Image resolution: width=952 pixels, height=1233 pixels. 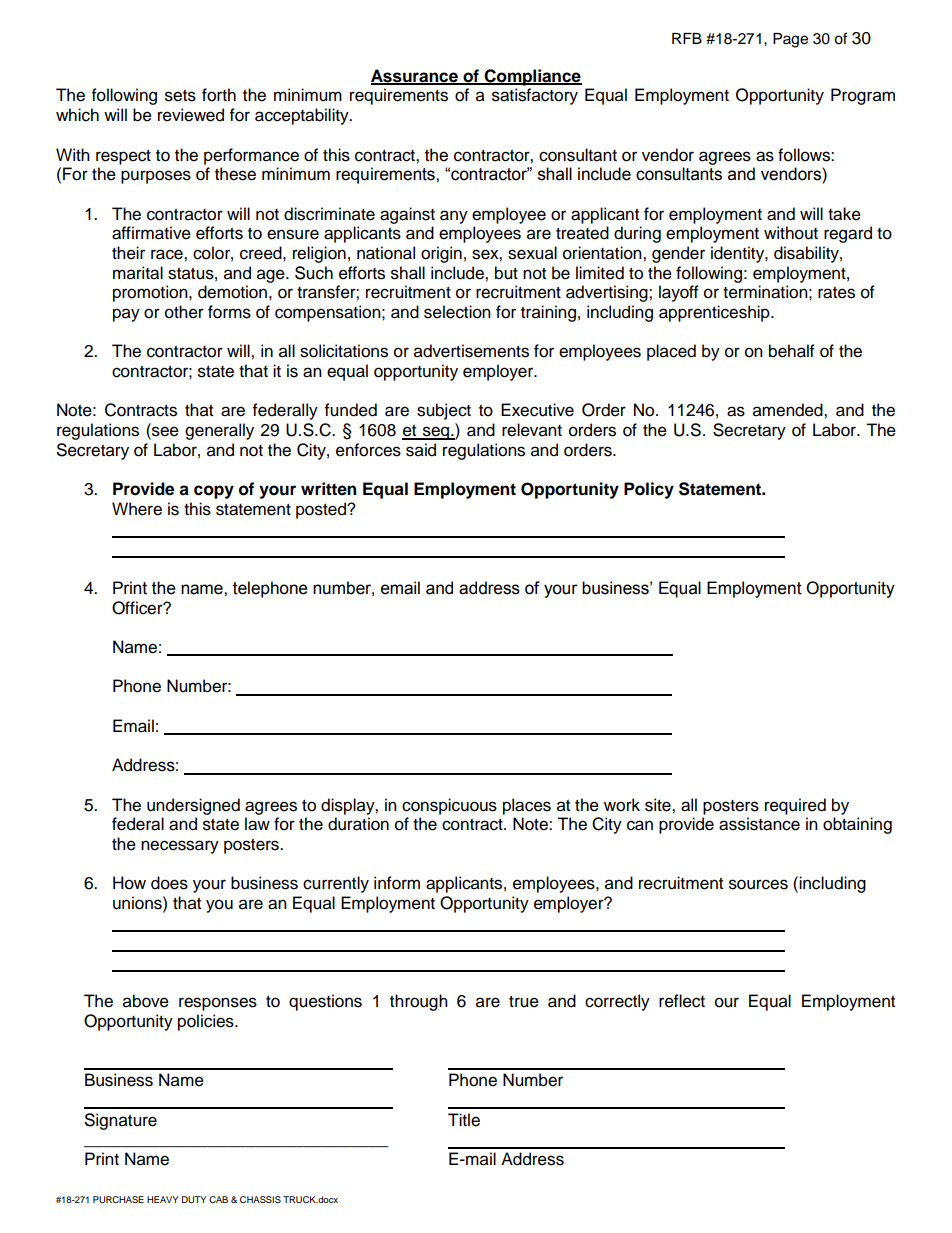 I want to click on Page, so click(x=790, y=40).
